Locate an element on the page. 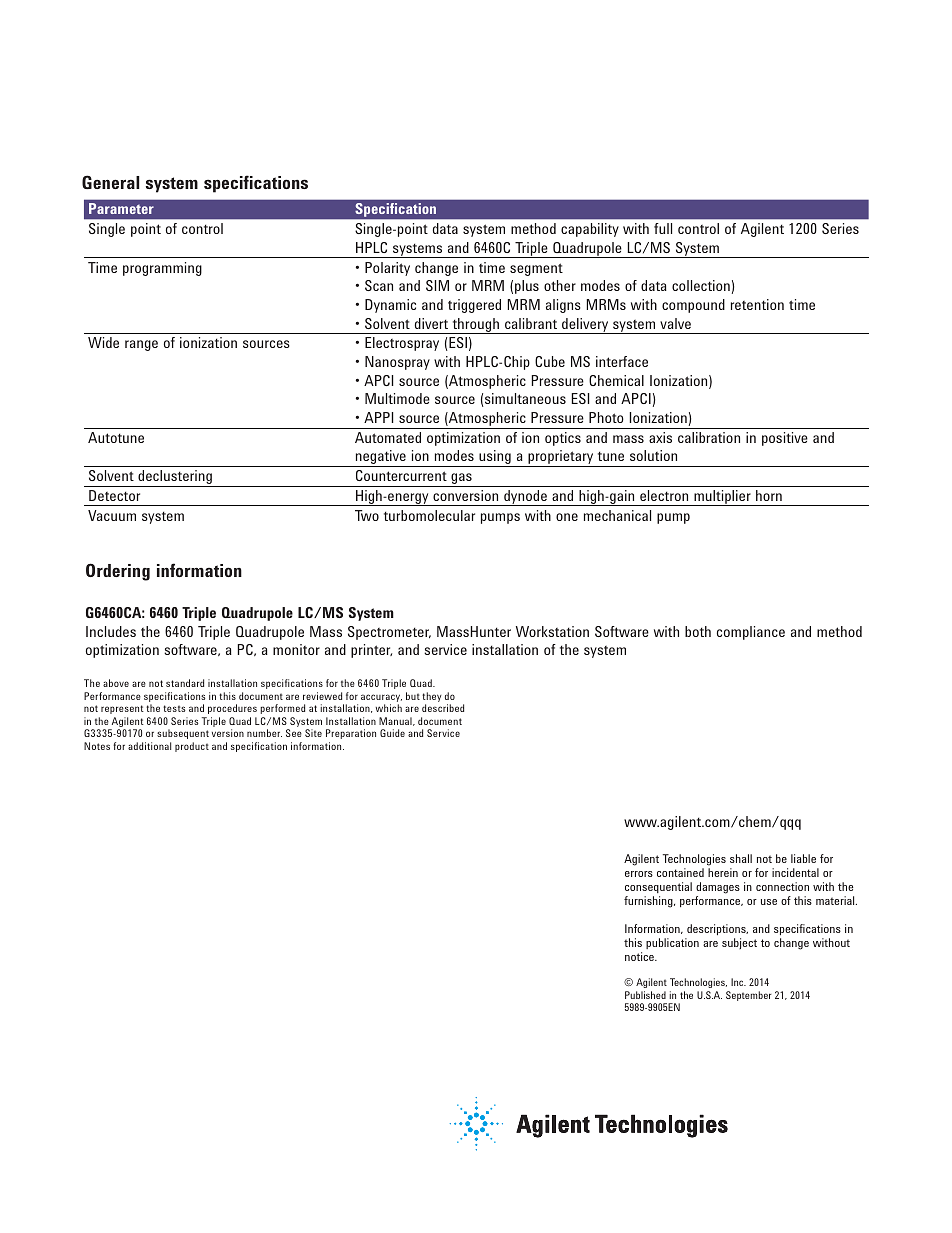 This image has height=1233, width=952. notice is located at coordinates (640, 956).
